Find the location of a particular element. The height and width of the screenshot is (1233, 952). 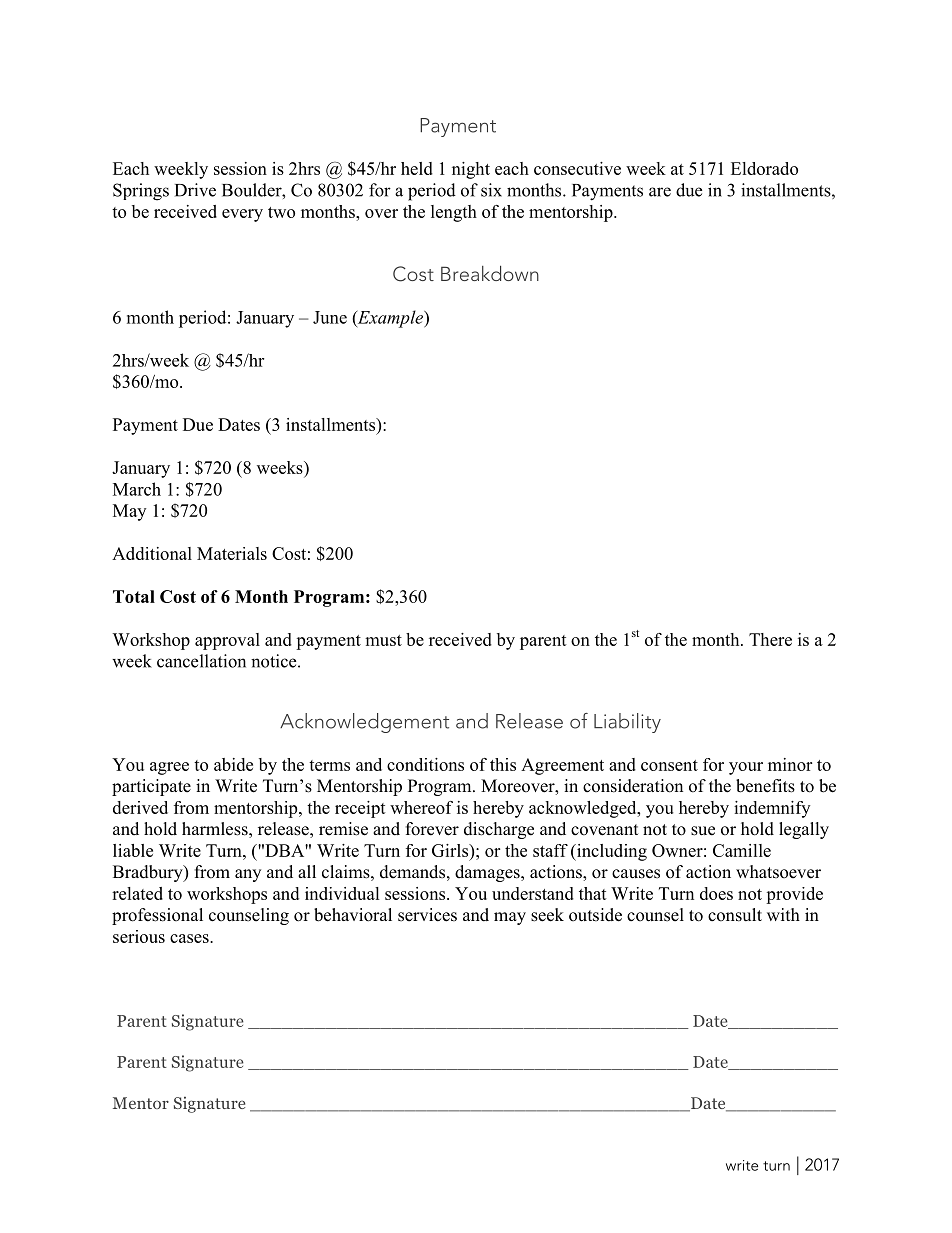

Breakdown is located at coordinates (490, 273).
